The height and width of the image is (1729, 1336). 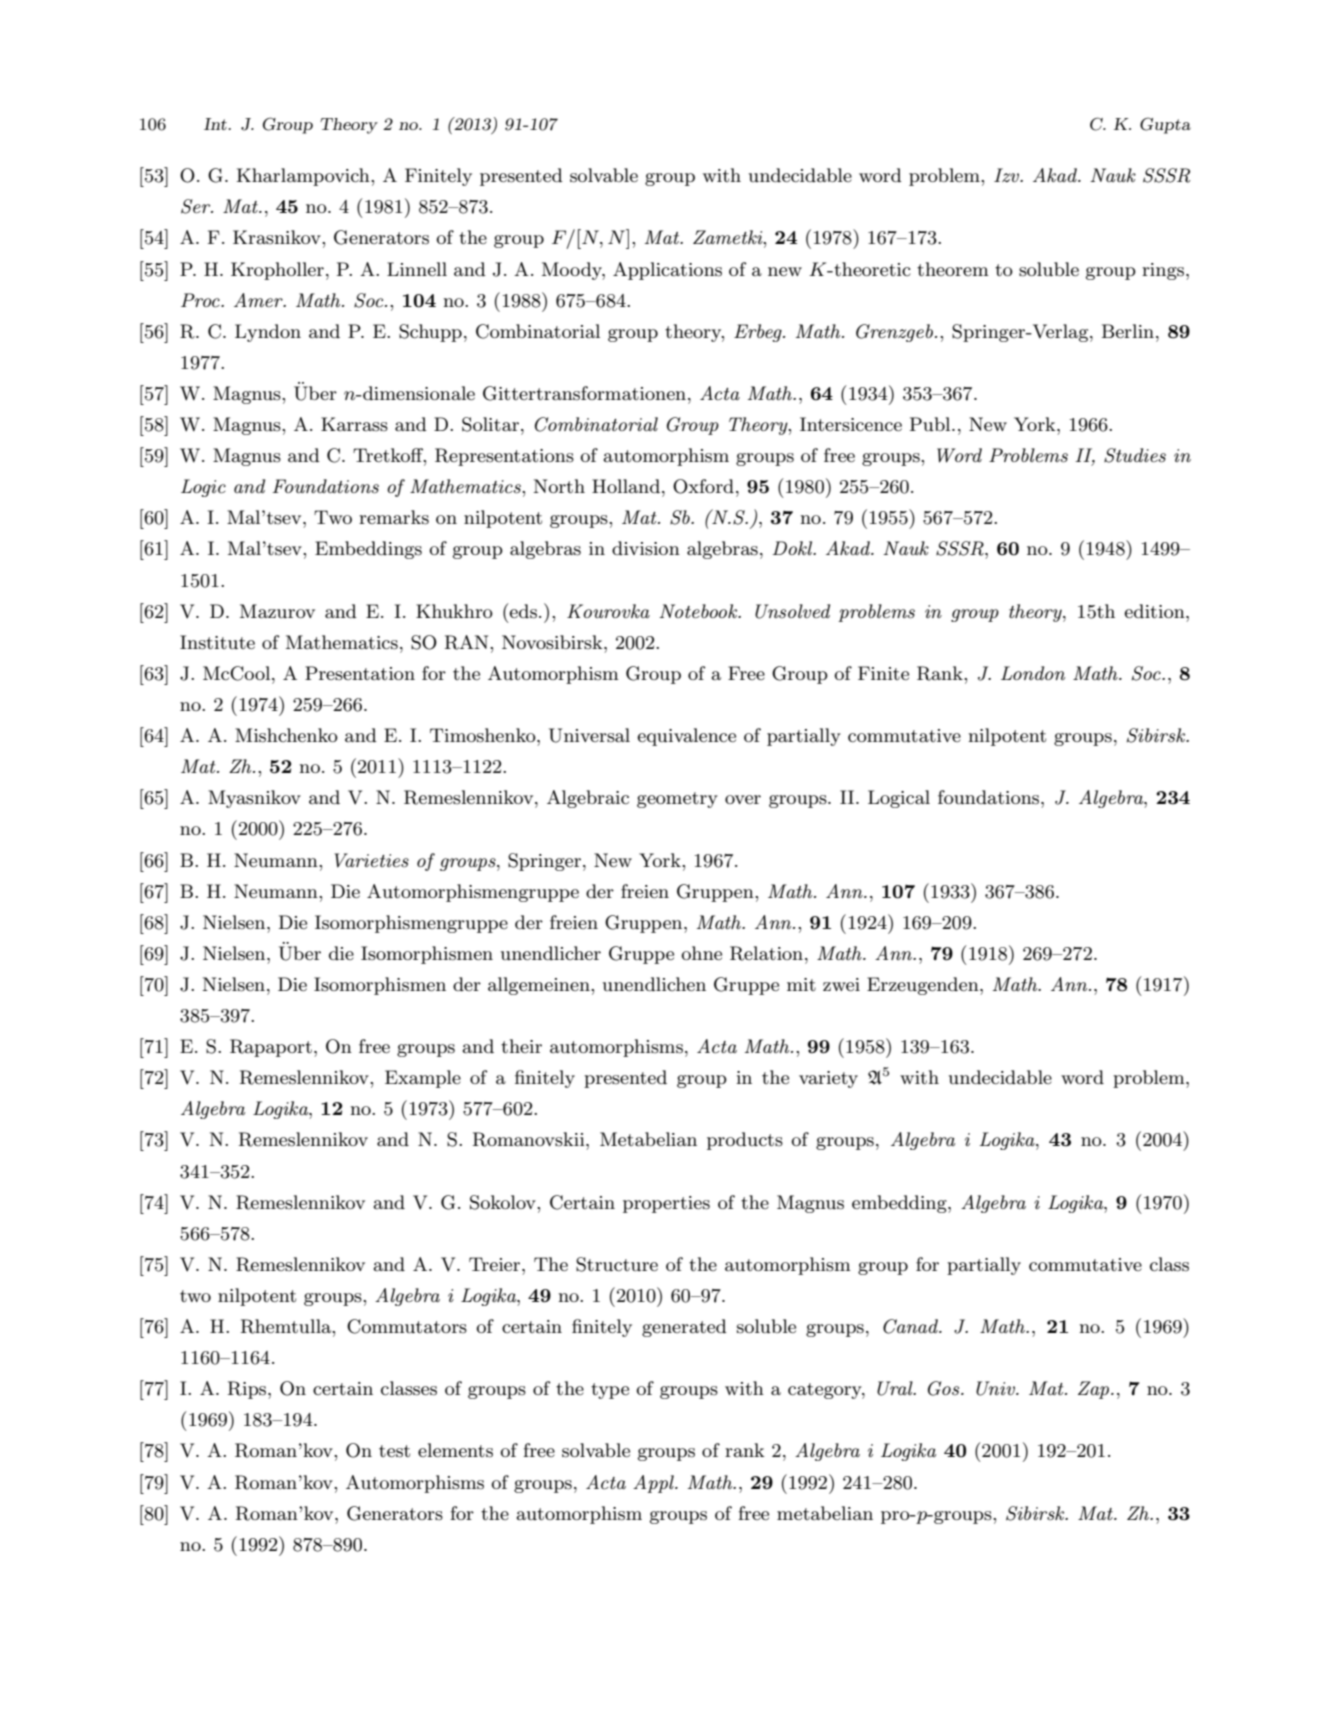 What do you see at coordinates (248, 1390) in the image?
I see `Rips` at bounding box center [248, 1390].
